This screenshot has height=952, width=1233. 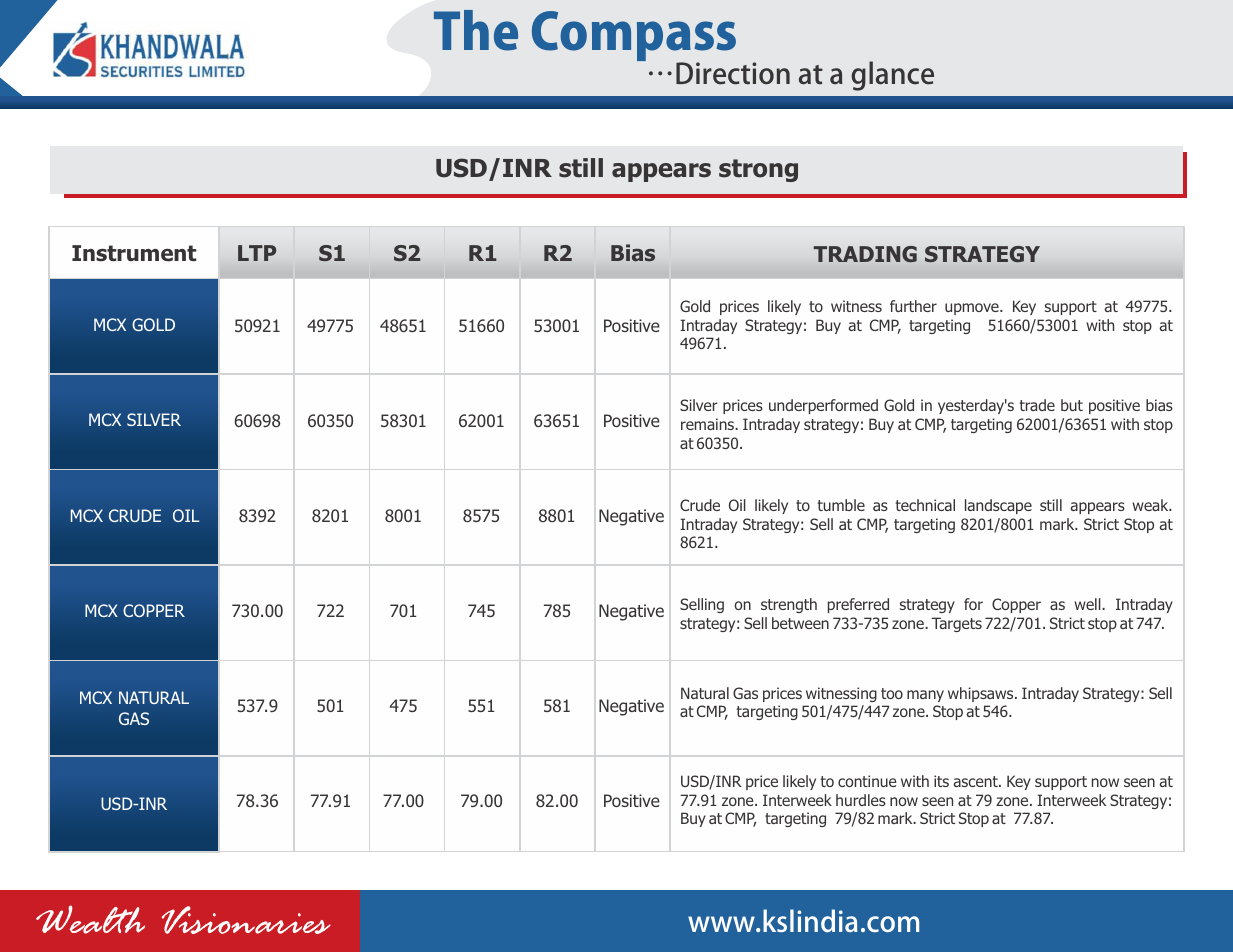 What do you see at coordinates (976, 781) in the screenshot?
I see `ascent` at bounding box center [976, 781].
